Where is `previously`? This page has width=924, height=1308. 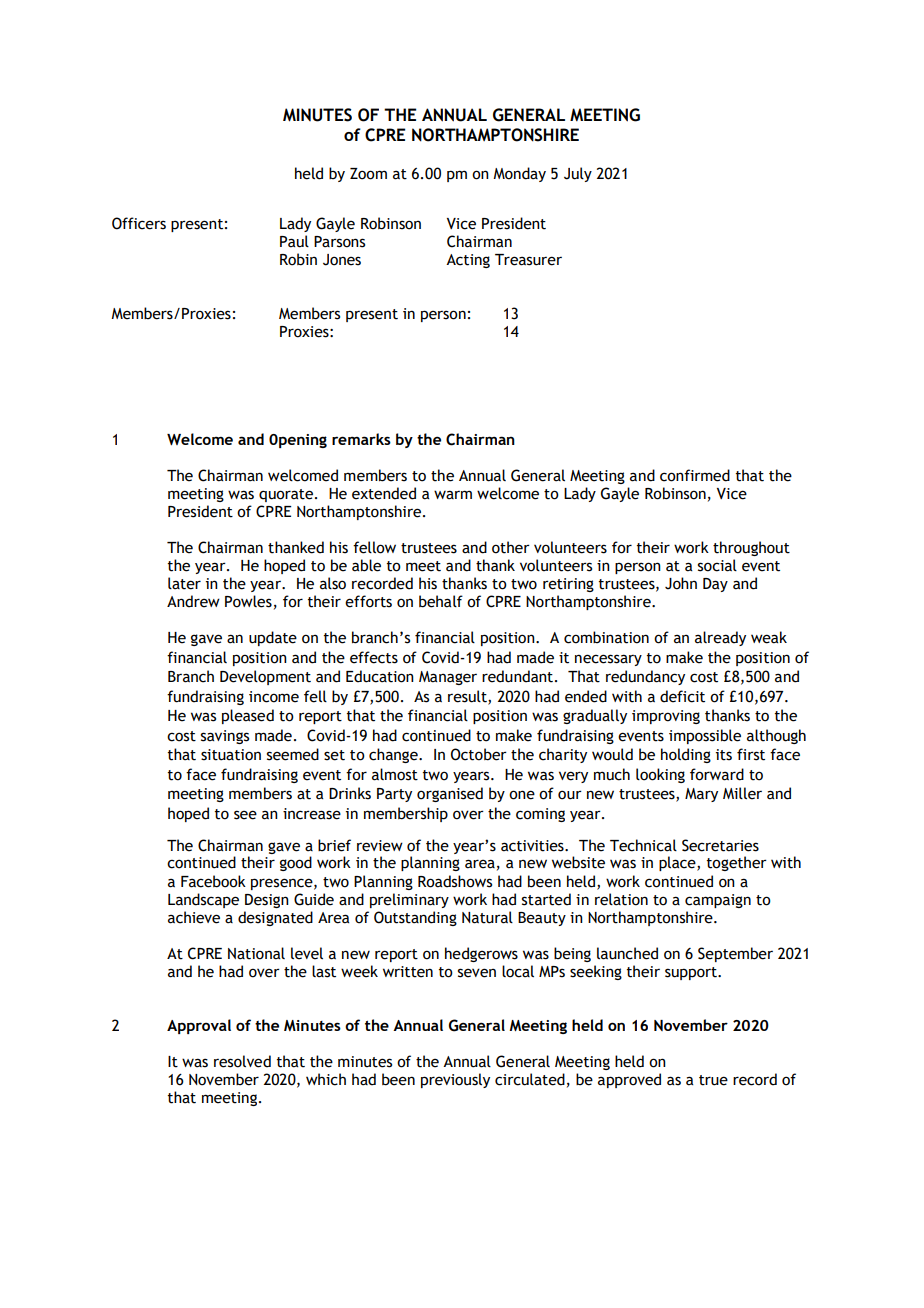 previously is located at coordinates (455, 1080).
